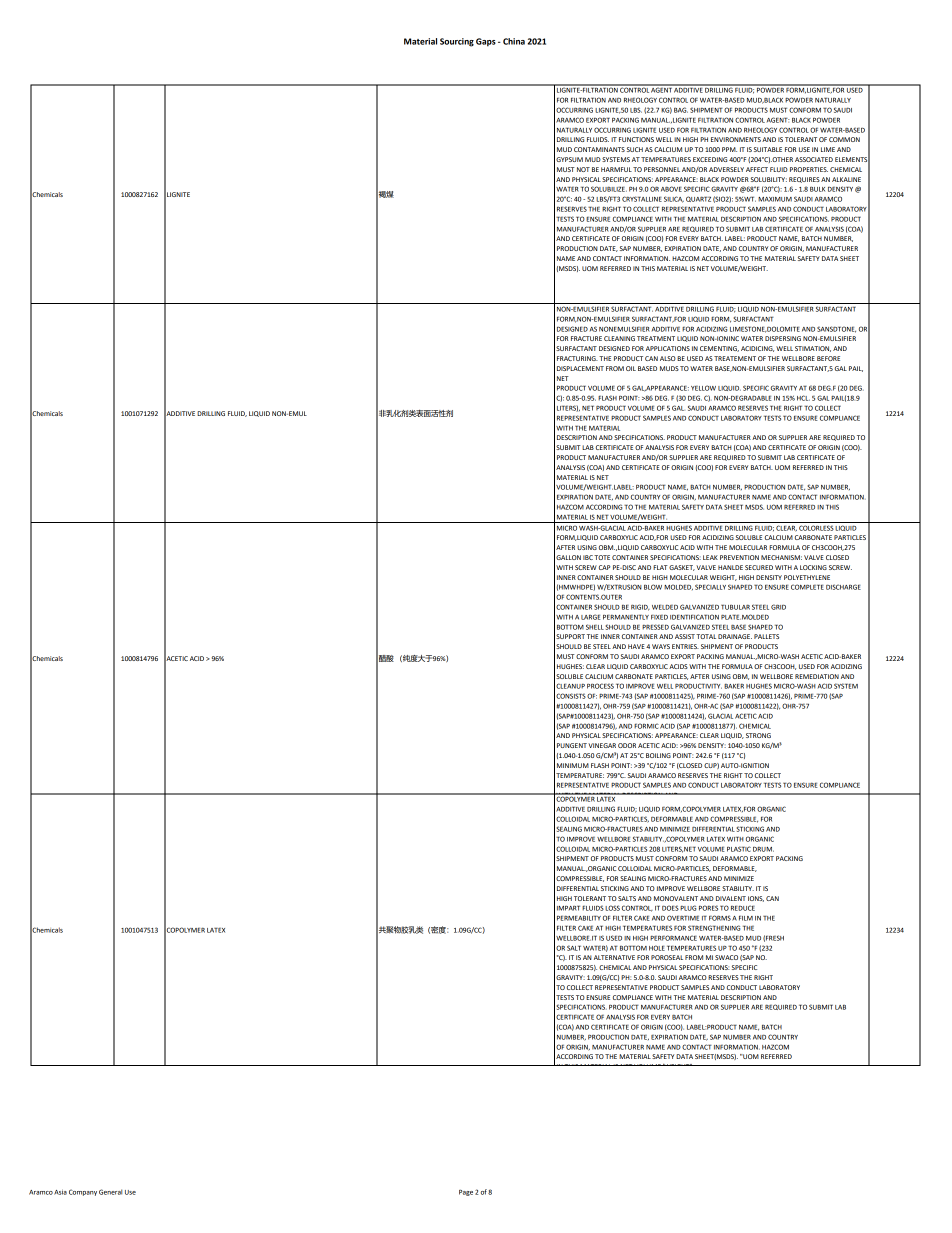 This document has width=952, height=1233. I want to click on TUBULAR, so click(735, 607).
